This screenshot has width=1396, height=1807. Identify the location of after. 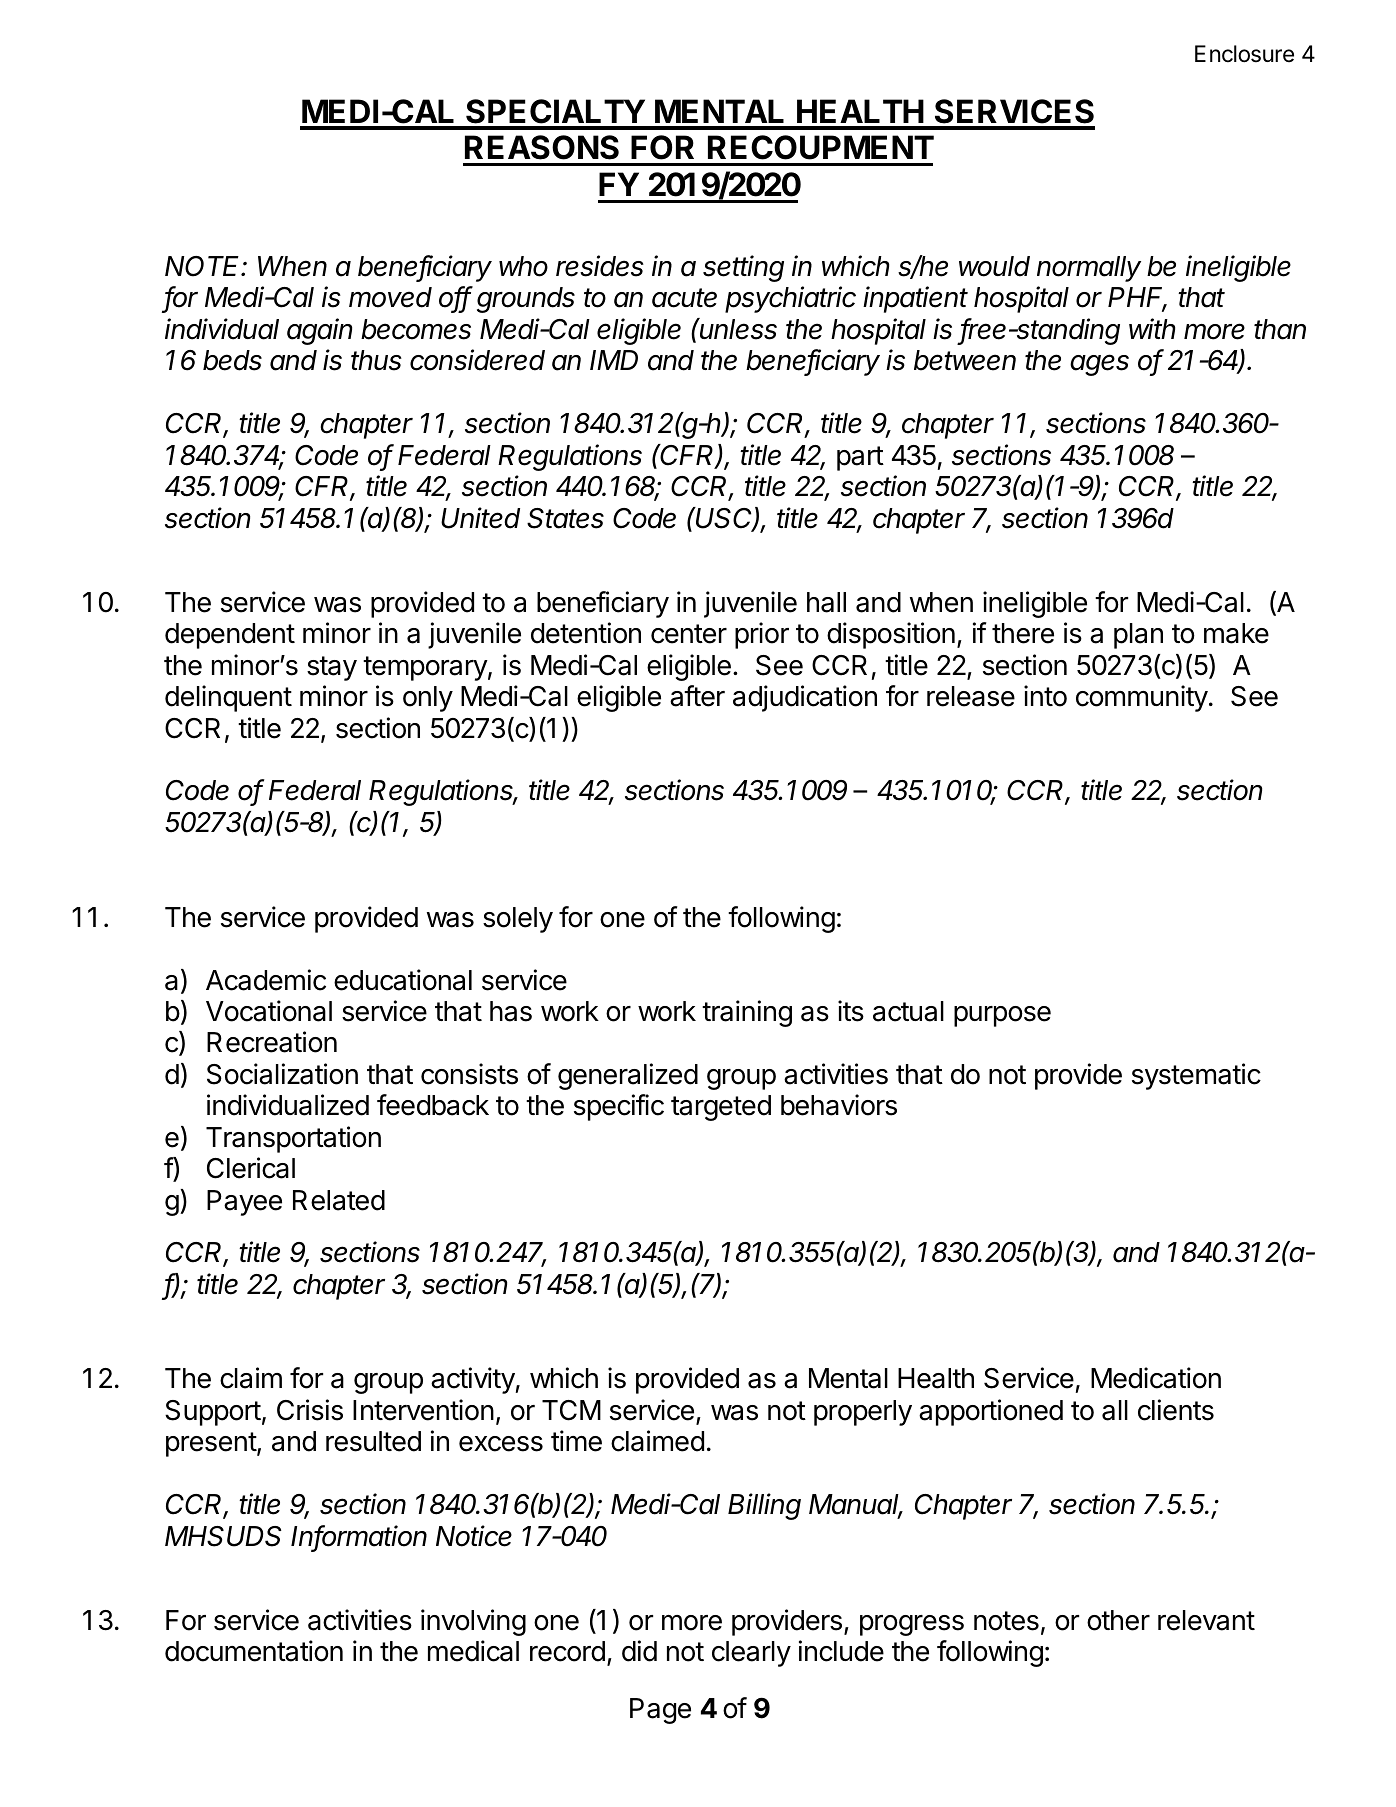
(697, 696).
